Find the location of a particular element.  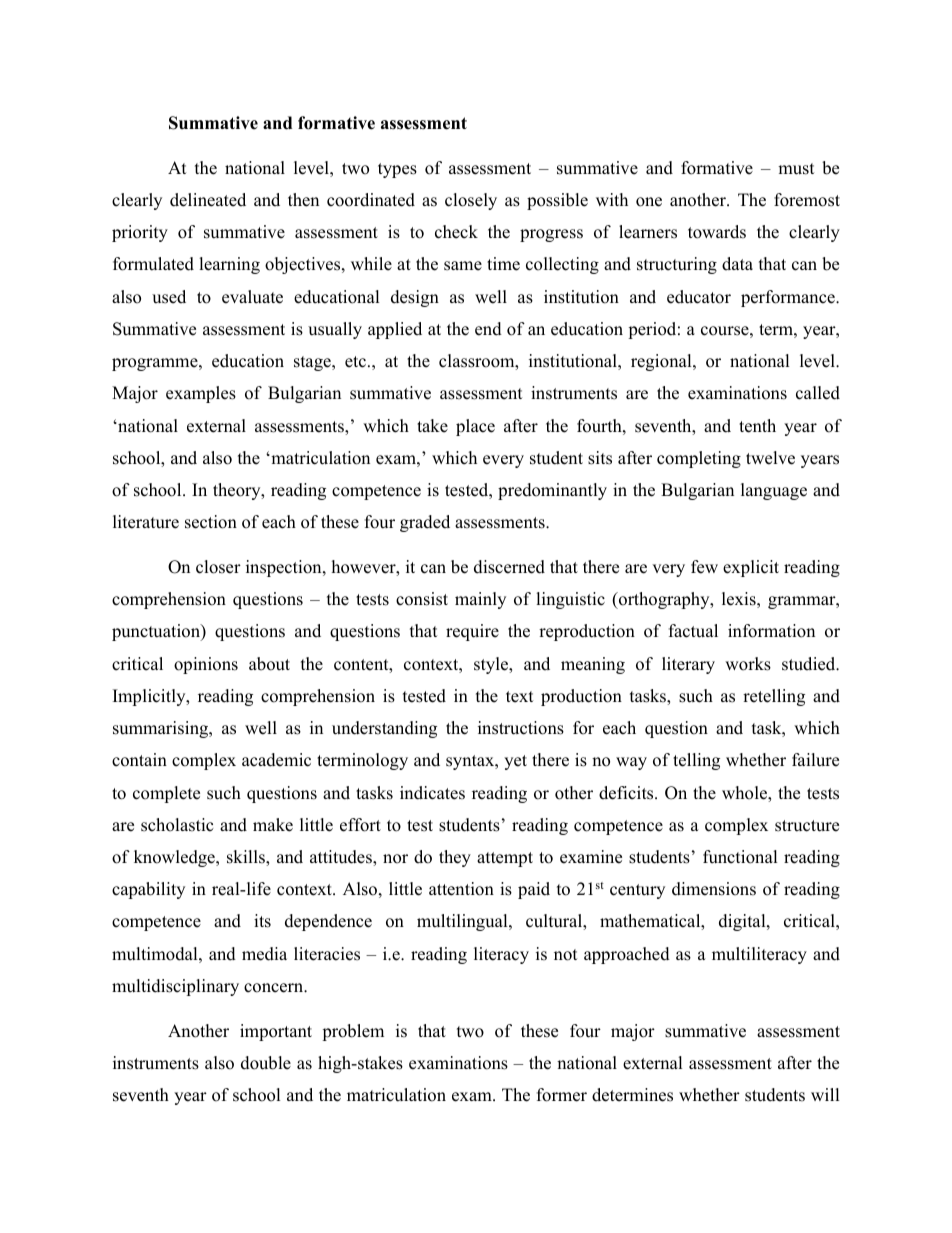

place is located at coordinates (475, 427).
